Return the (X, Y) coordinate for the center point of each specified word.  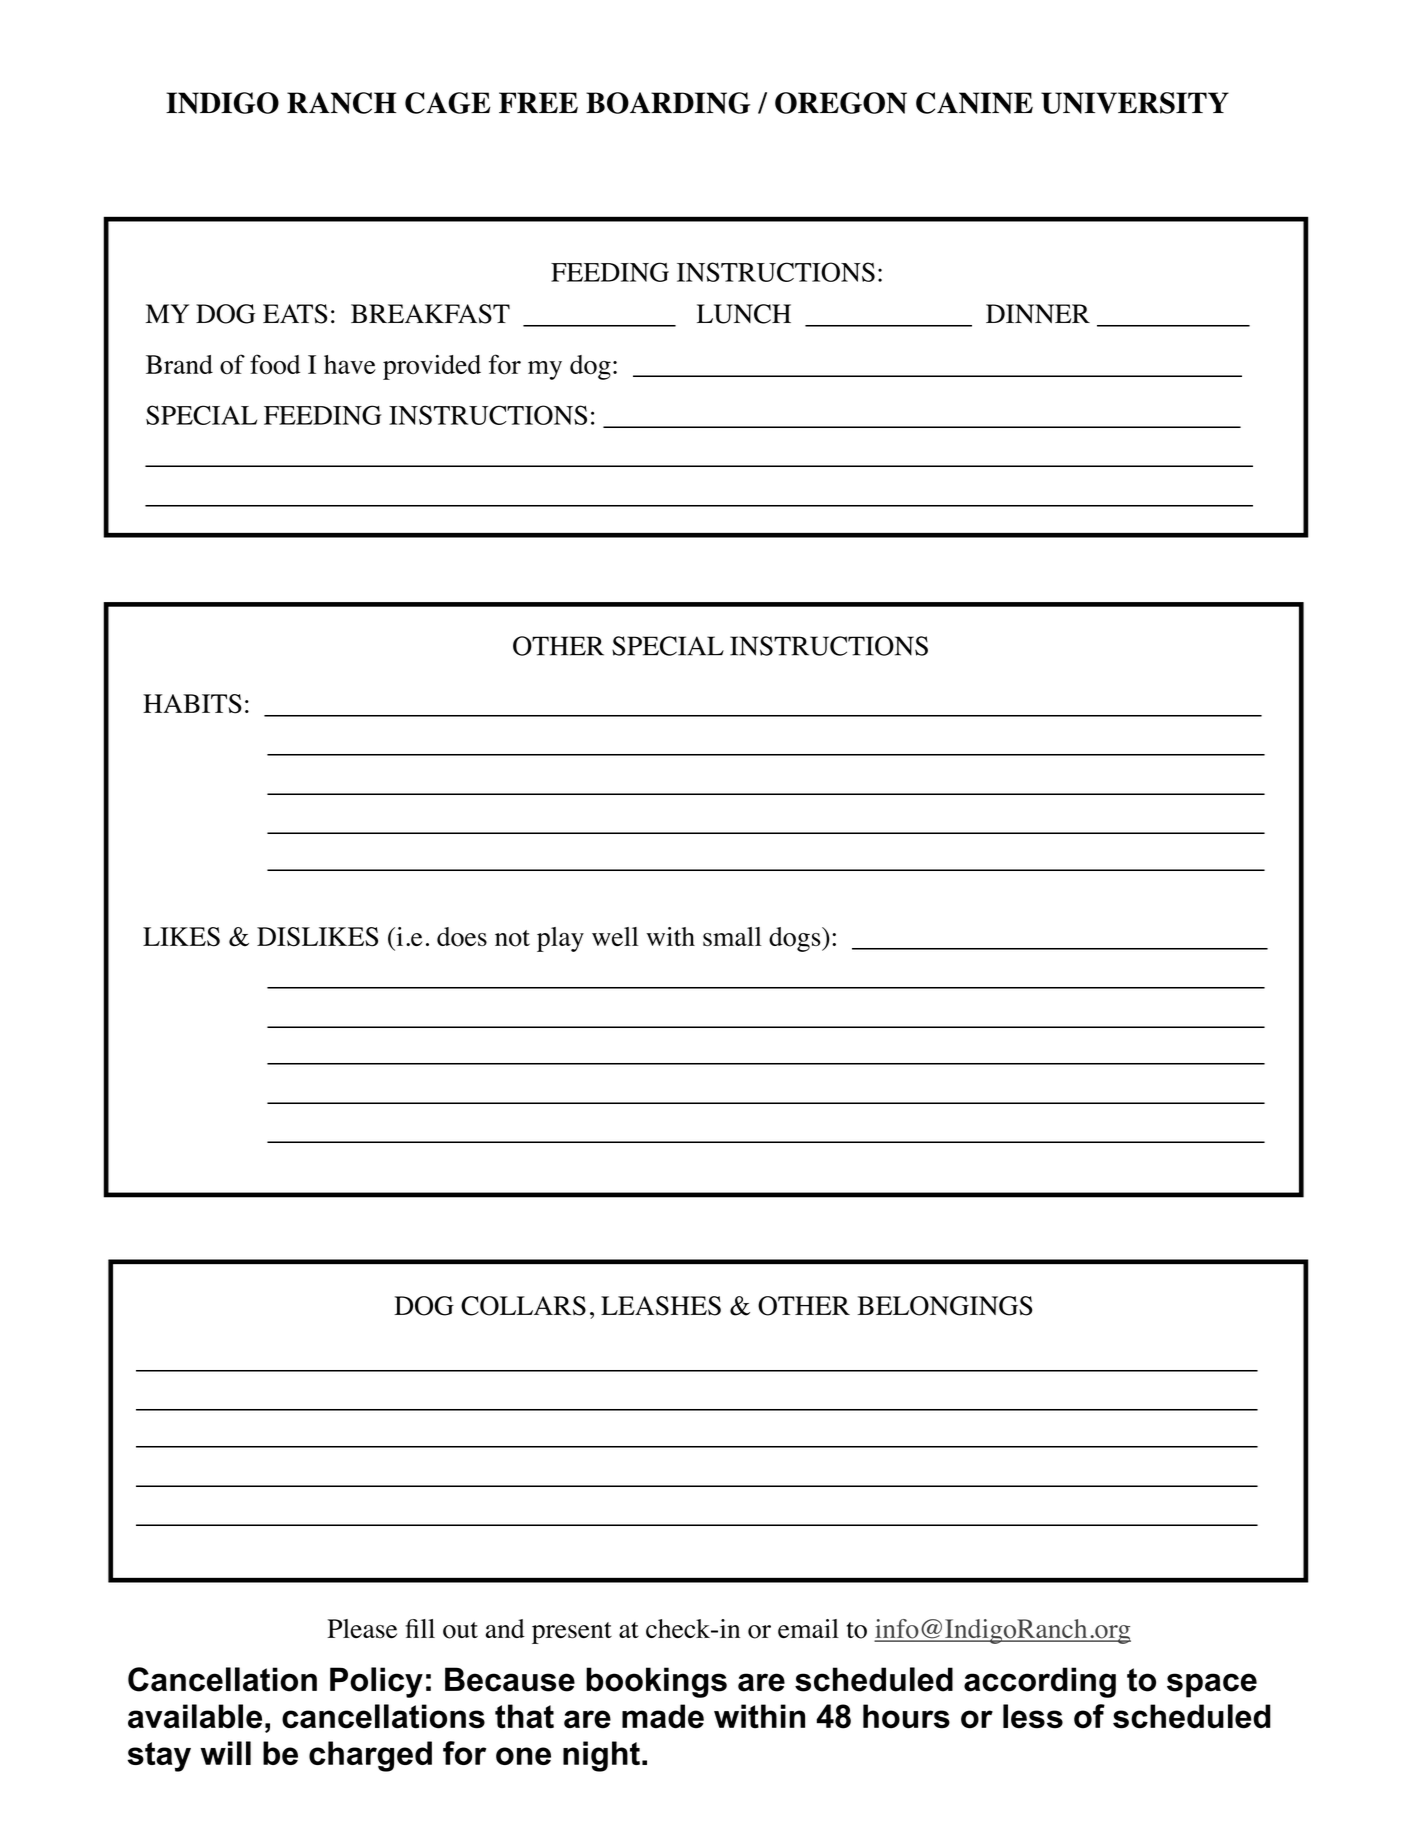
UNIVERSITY (1135, 103)
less (1033, 1716)
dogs (796, 939)
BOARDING (668, 103)
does (462, 937)
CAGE (448, 103)
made (663, 1716)
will (225, 1753)
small (732, 936)
